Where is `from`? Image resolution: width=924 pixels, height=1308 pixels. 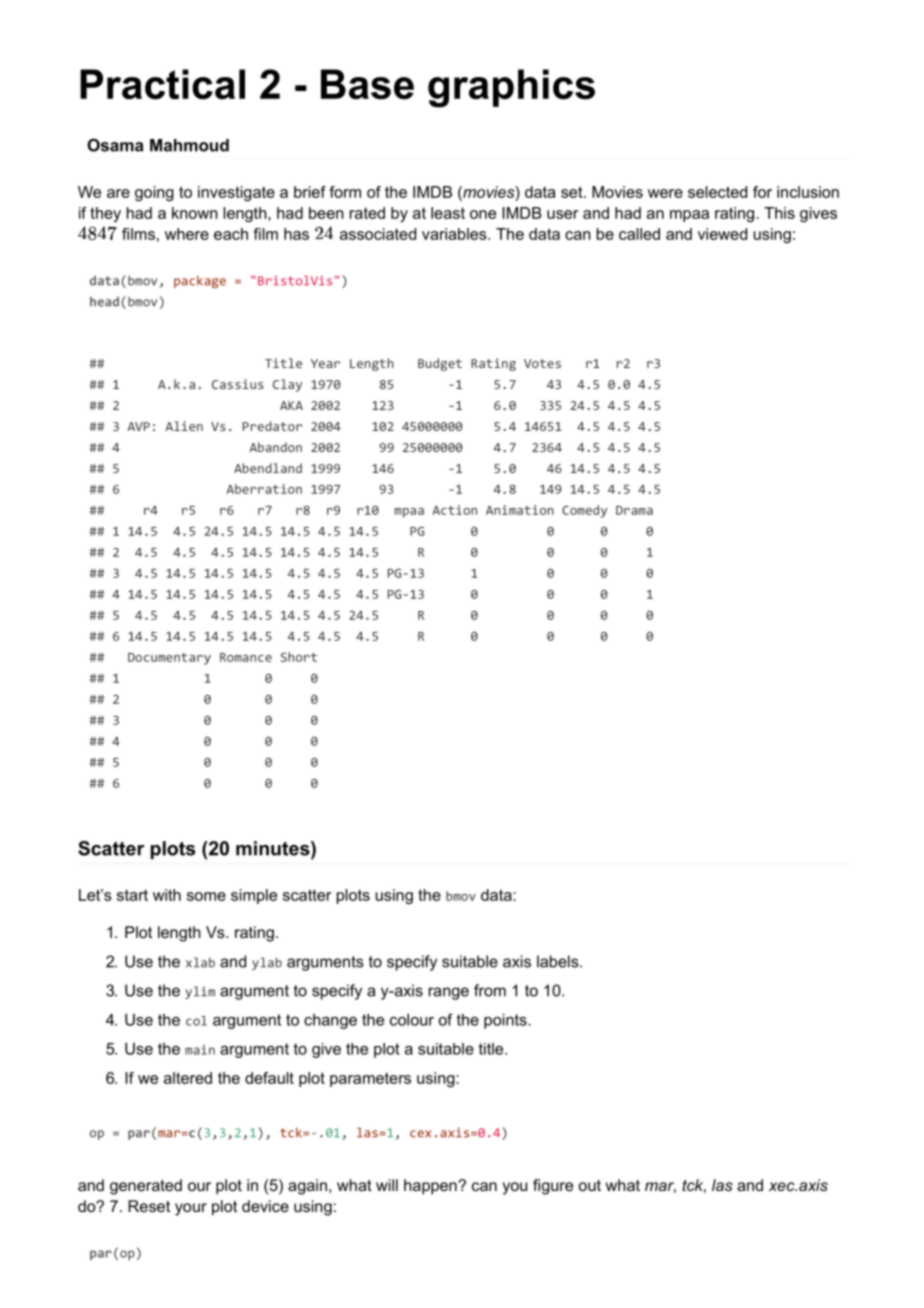
from is located at coordinates (490, 990).
